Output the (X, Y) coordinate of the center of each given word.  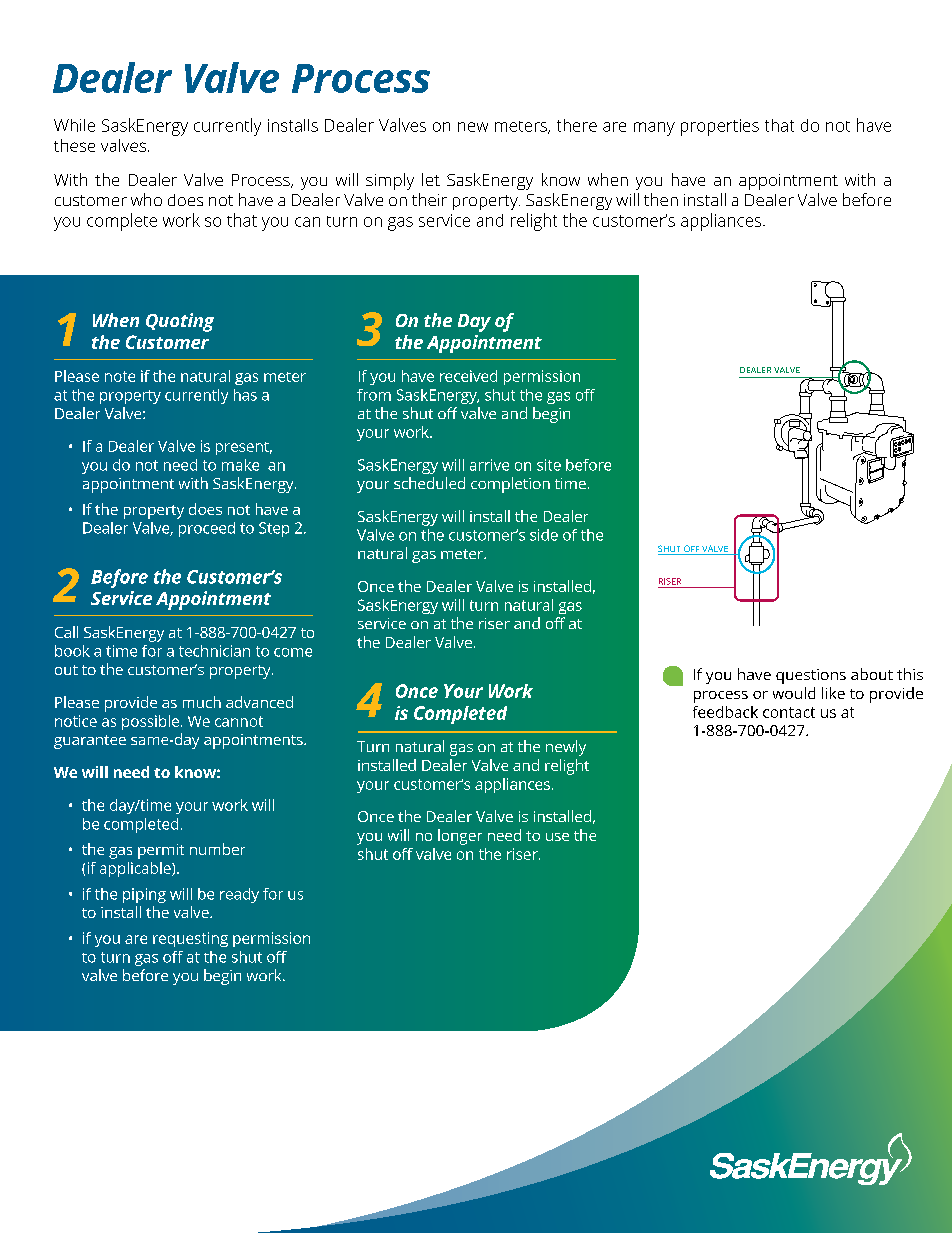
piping (144, 895)
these (74, 145)
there (577, 125)
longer (460, 837)
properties (720, 127)
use (557, 837)
